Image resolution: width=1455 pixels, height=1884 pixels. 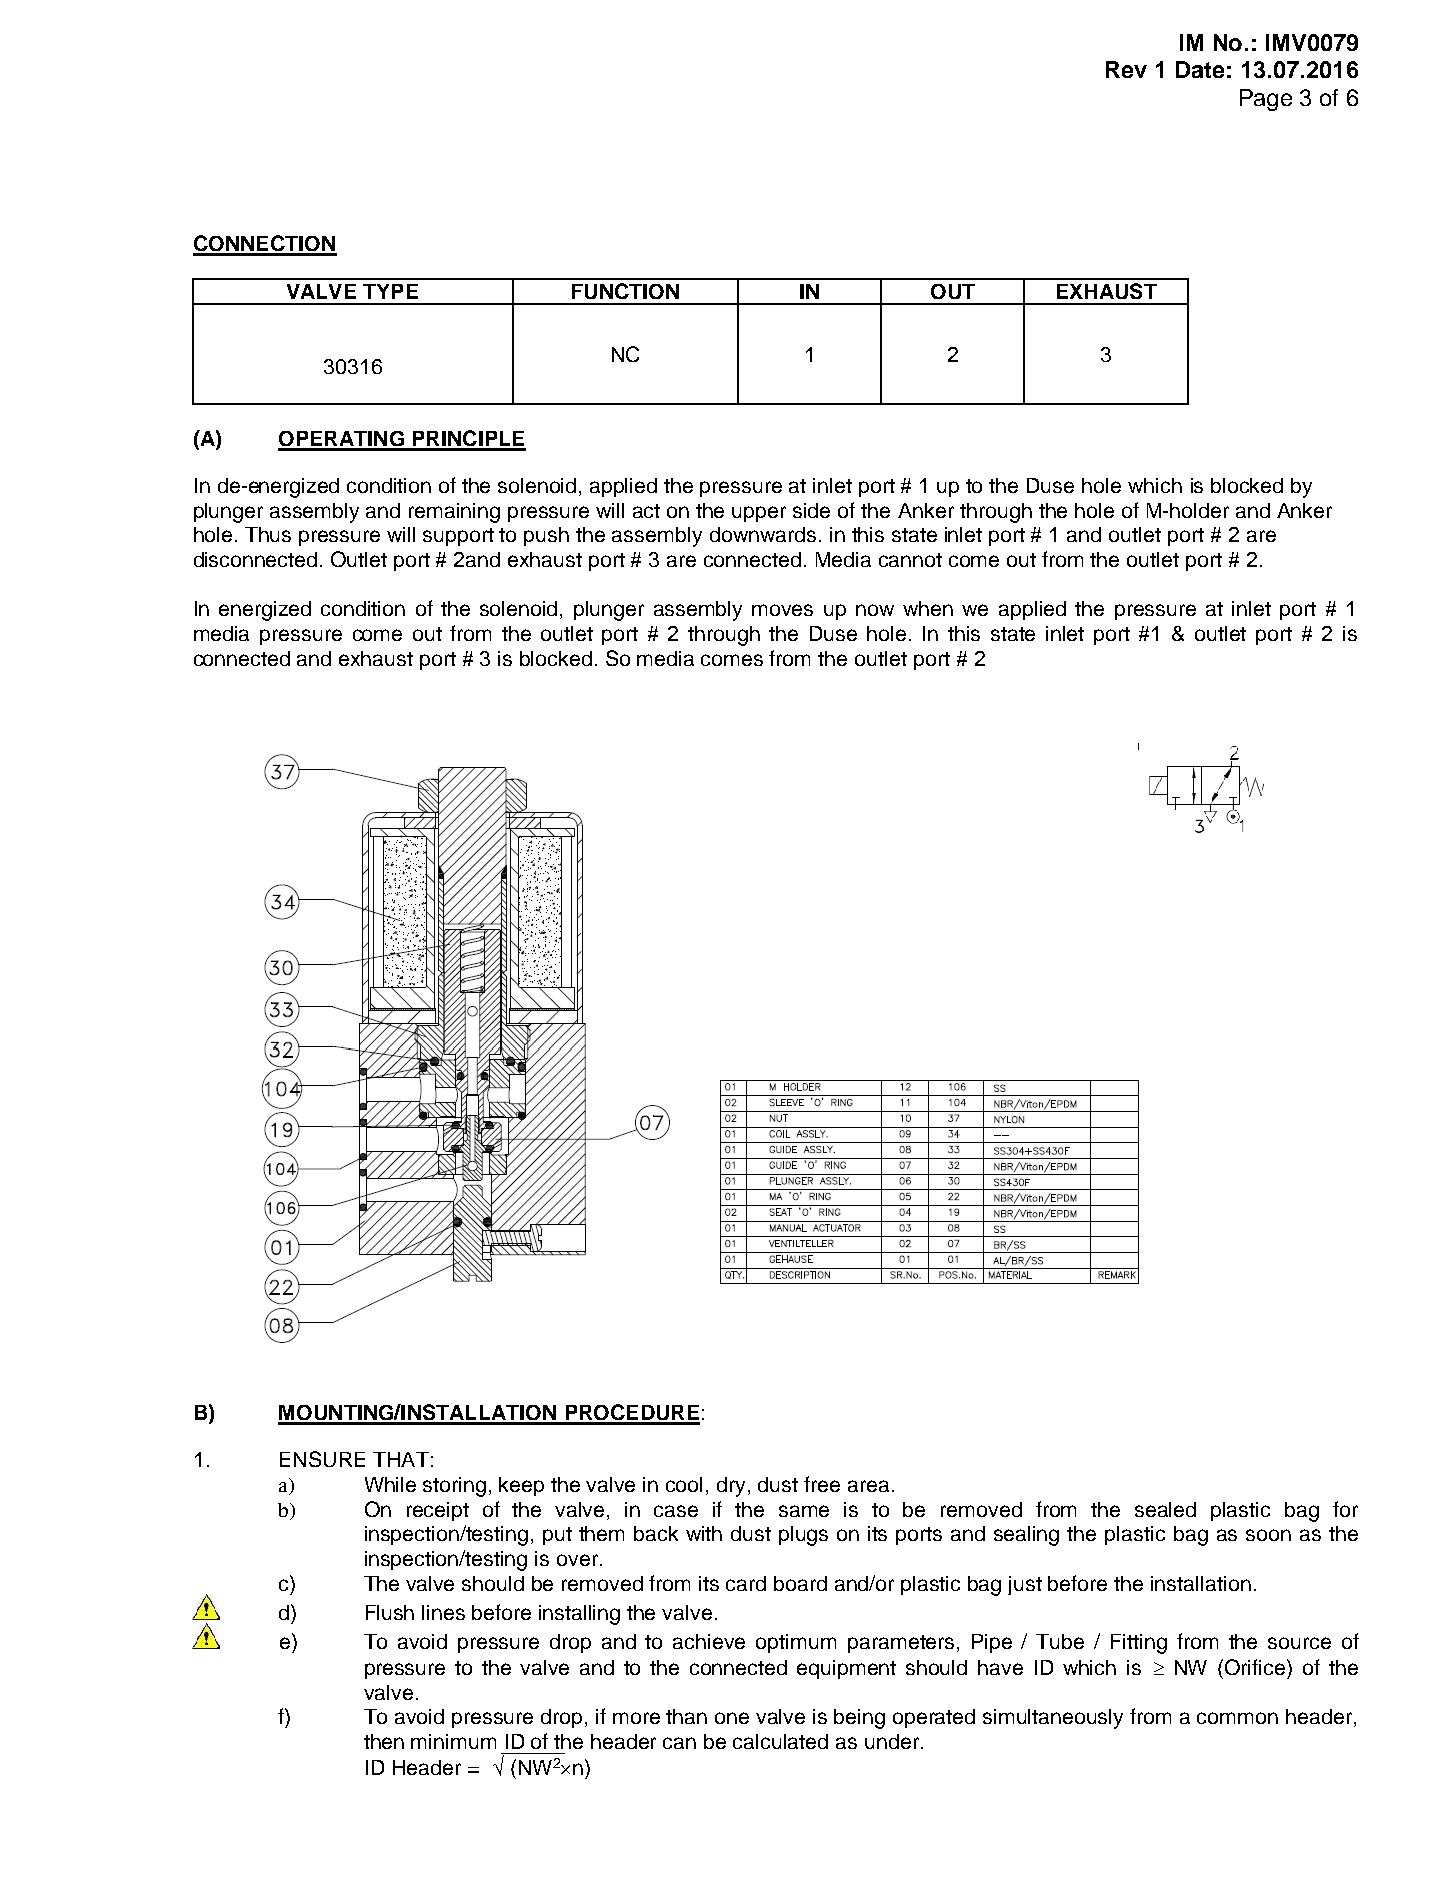 What do you see at coordinates (822, 1484) in the image?
I see `free` at bounding box center [822, 1484].
